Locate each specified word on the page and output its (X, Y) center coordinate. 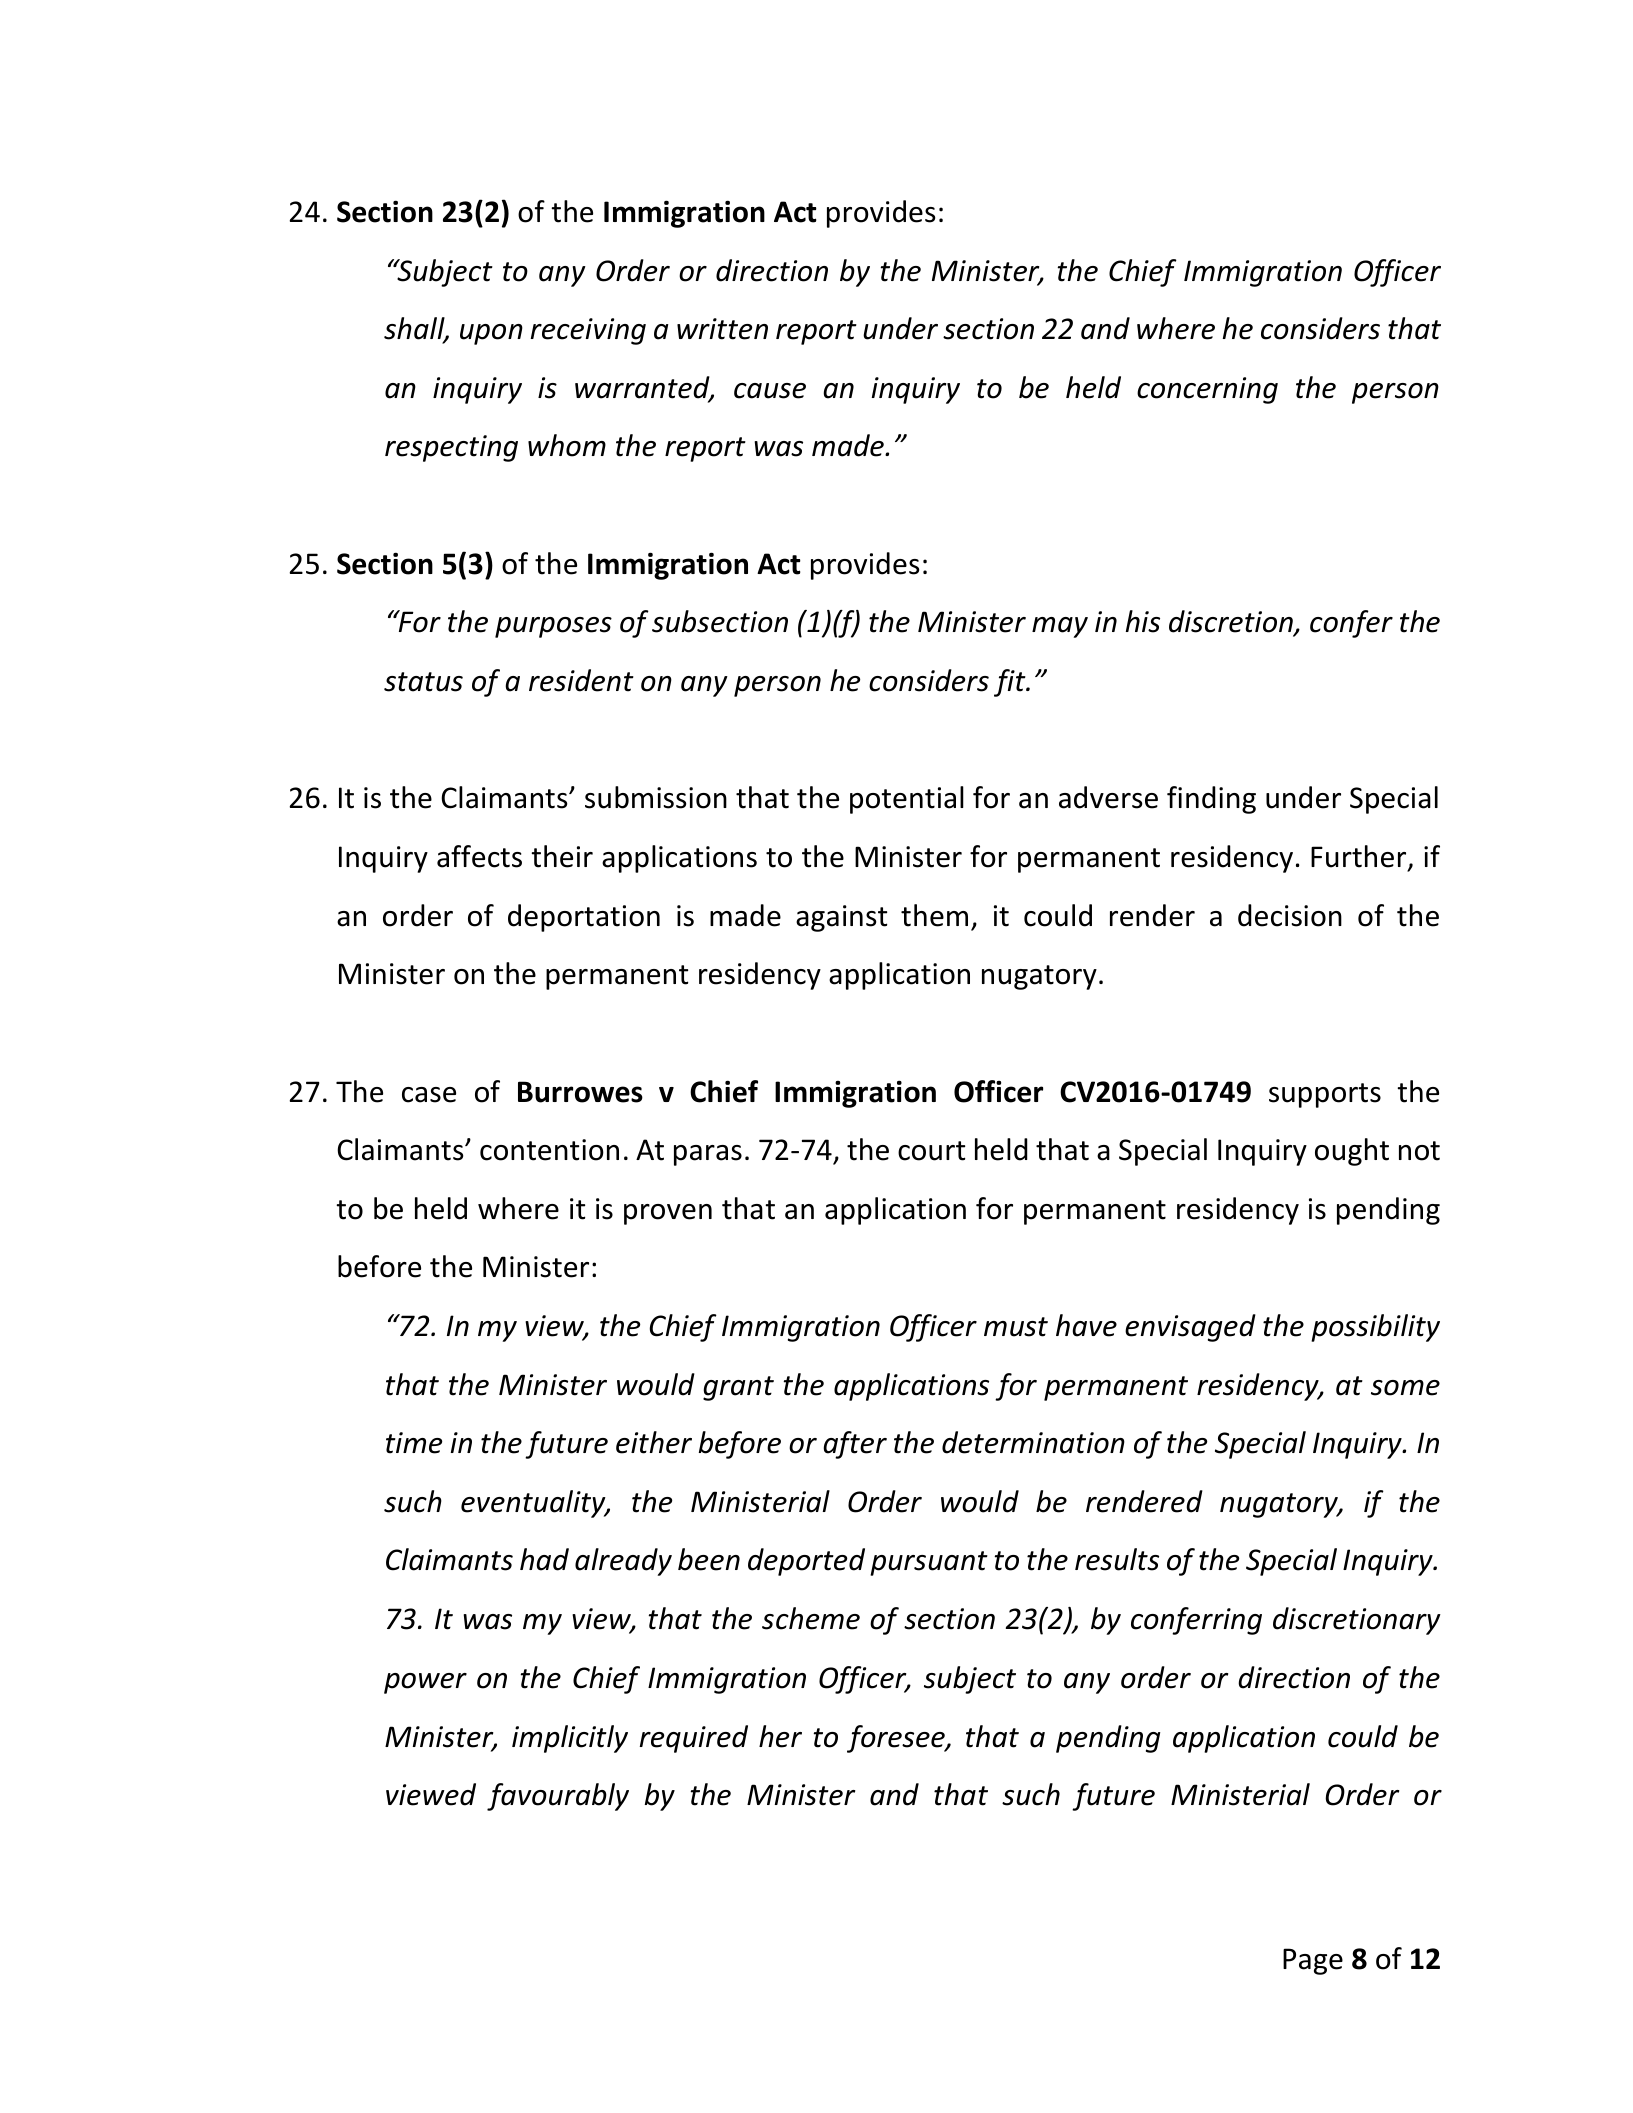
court (931, 1151)
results (1117, 1559)
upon (491, 334)
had (544, 1559)
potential (907, 800)
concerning (1207, 390)
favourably (558, 1797)
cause (770, 391)
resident (581, 680)
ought (1352, 1152)
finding (1211, 800)
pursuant (929, 1563)
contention (549, 1150)
